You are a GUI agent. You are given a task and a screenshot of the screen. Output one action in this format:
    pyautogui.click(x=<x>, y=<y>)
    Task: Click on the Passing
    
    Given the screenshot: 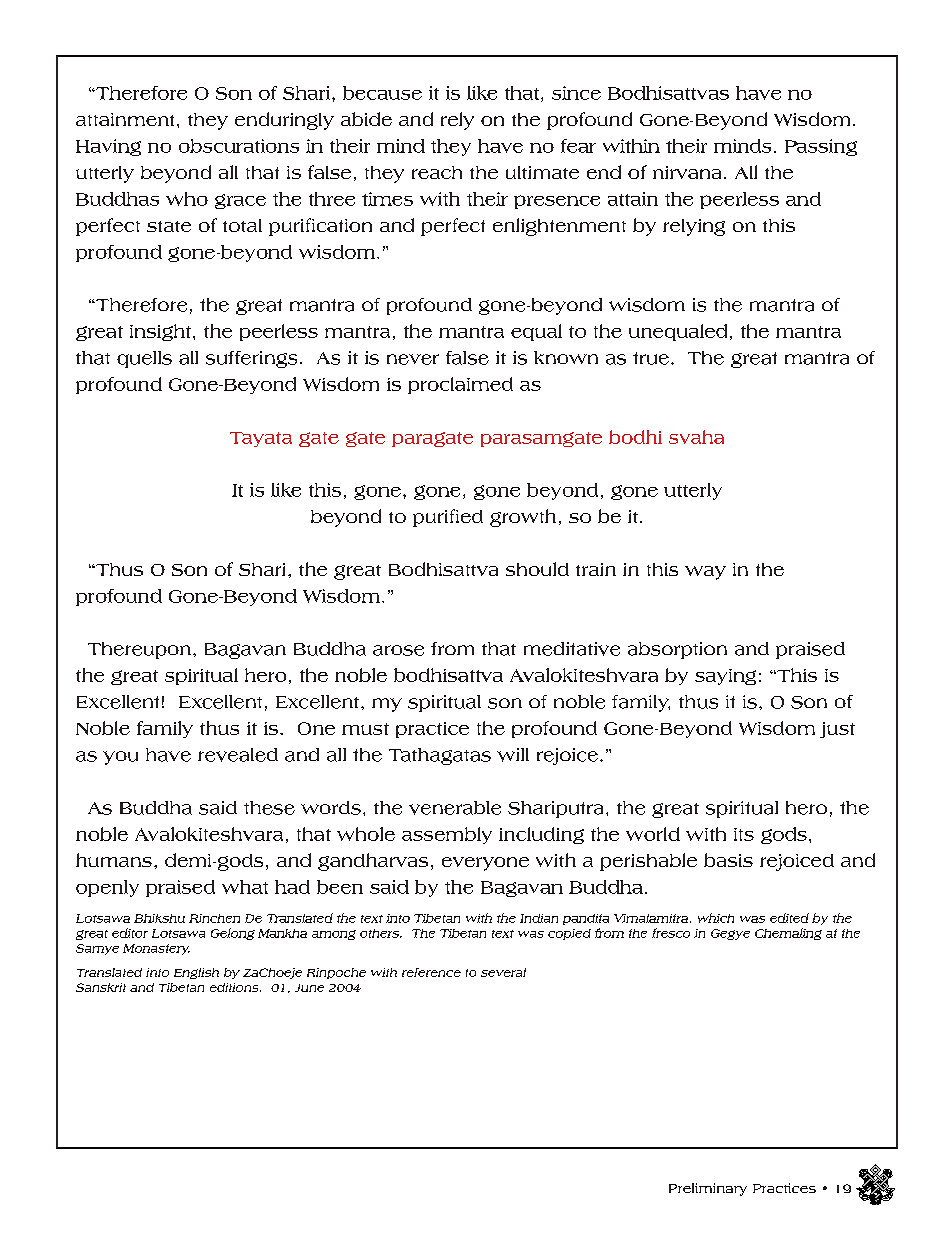 What is the action you would take?
    pyautogui.click(x=821, y=147)
